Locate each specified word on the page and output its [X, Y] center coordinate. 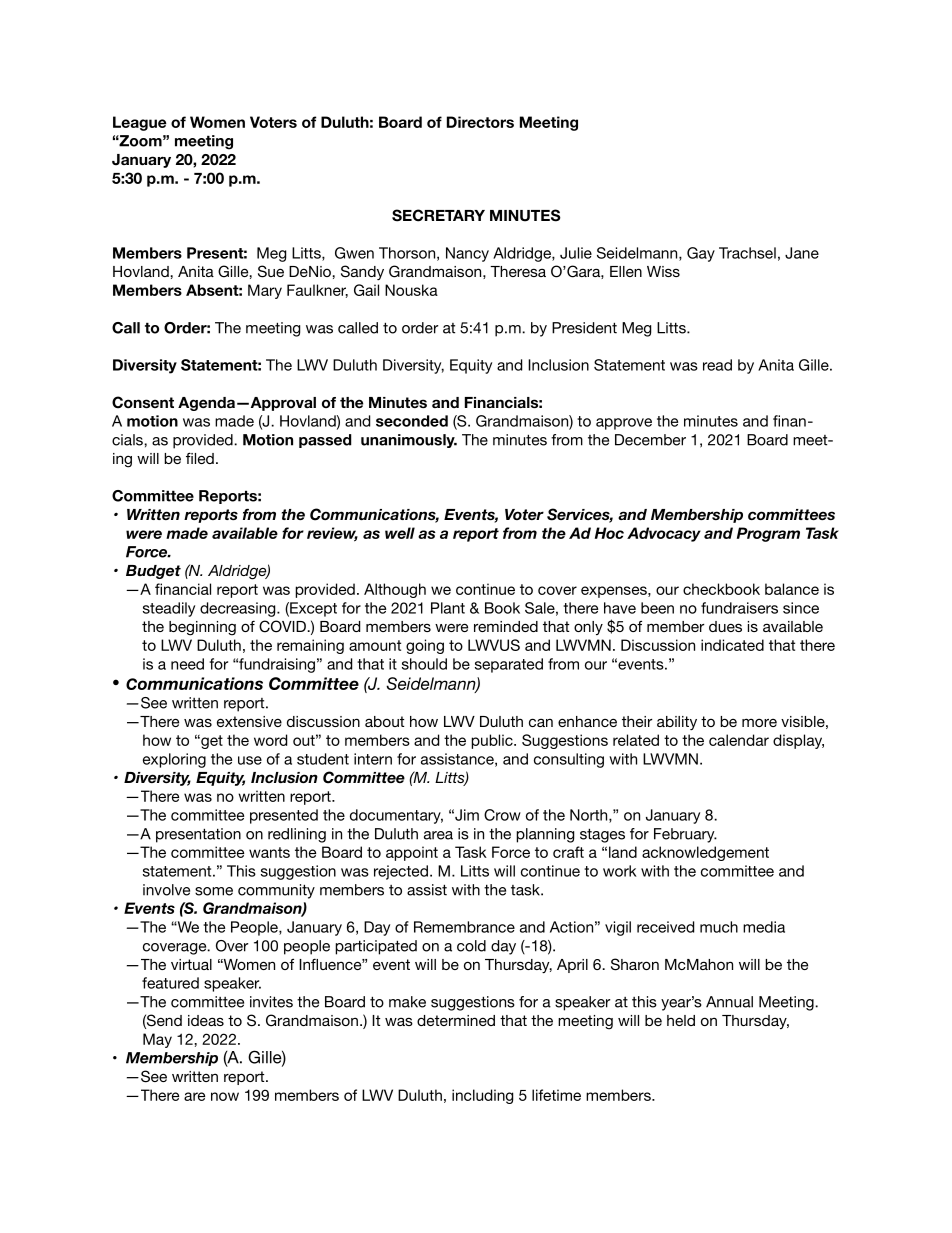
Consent [143, 402]
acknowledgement [705, 853]
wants [269, 852]
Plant [448, 608]
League [140, 123]
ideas [206, 1020]
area [438, 835]
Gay [701, 254]
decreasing [239, 609]
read [717, 365]
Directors [480, 122]
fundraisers [739, 608]
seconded [412, 421]
